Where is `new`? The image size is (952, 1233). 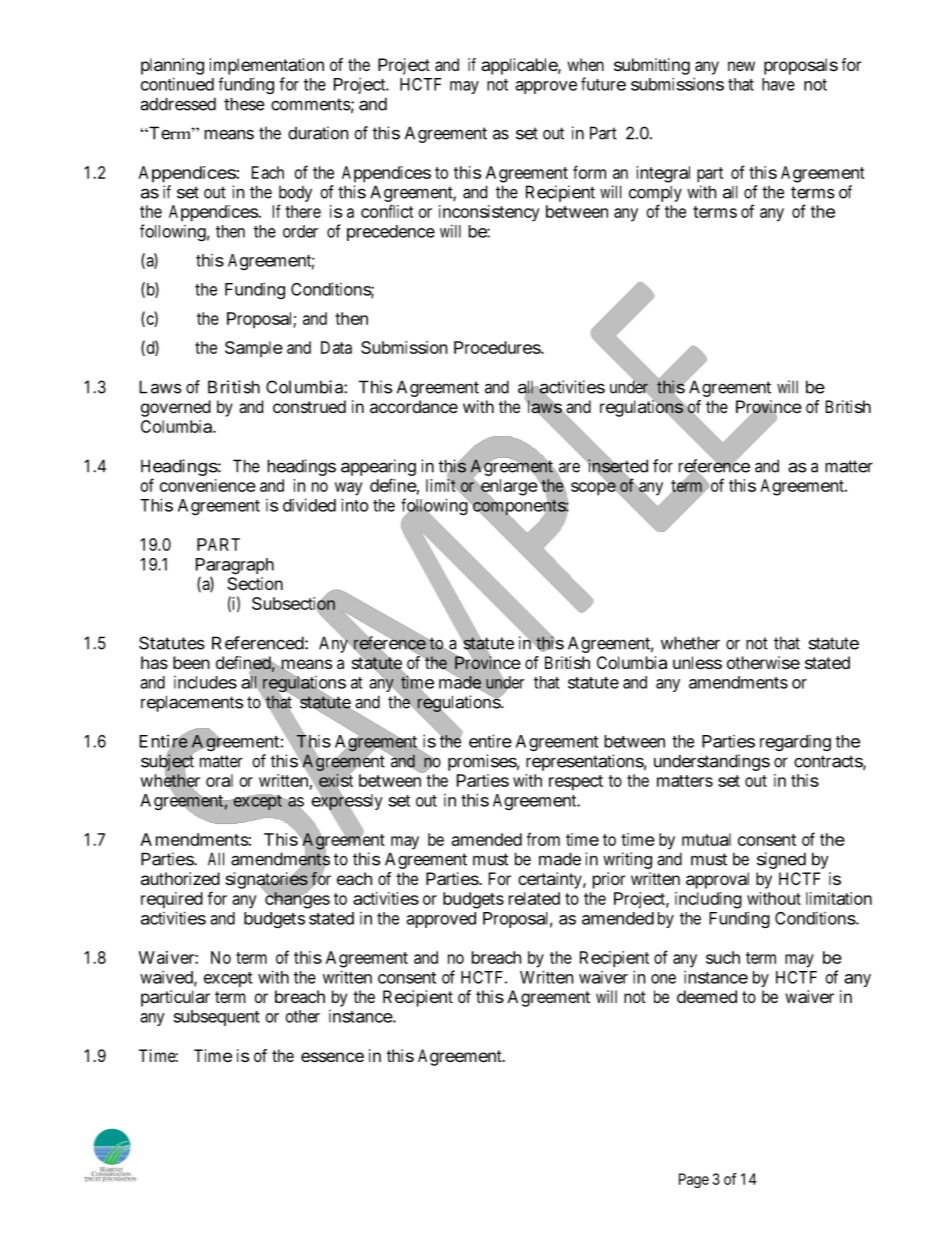
new is located at coordinates (741, 66).
